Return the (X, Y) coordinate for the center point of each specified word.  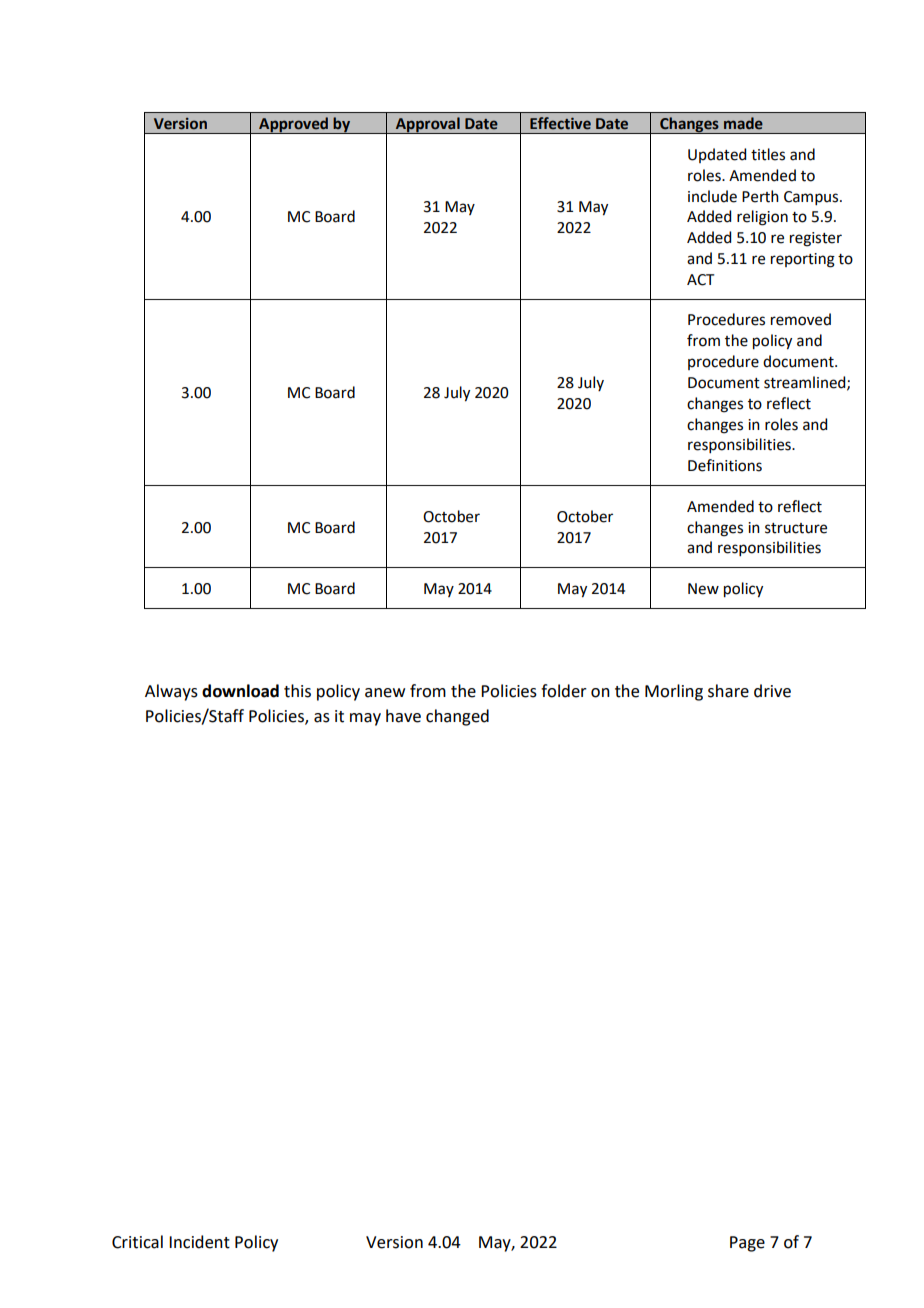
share (728, 691)
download (240, 691)
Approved (294, 125)
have (403, 716)
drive (772, 691)
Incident (199, 1242)
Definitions (725, 465)
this (297, 691)
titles (768, 154)
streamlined (806, 383)
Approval (428, 125)
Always (171, 692)
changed (457, 717)
